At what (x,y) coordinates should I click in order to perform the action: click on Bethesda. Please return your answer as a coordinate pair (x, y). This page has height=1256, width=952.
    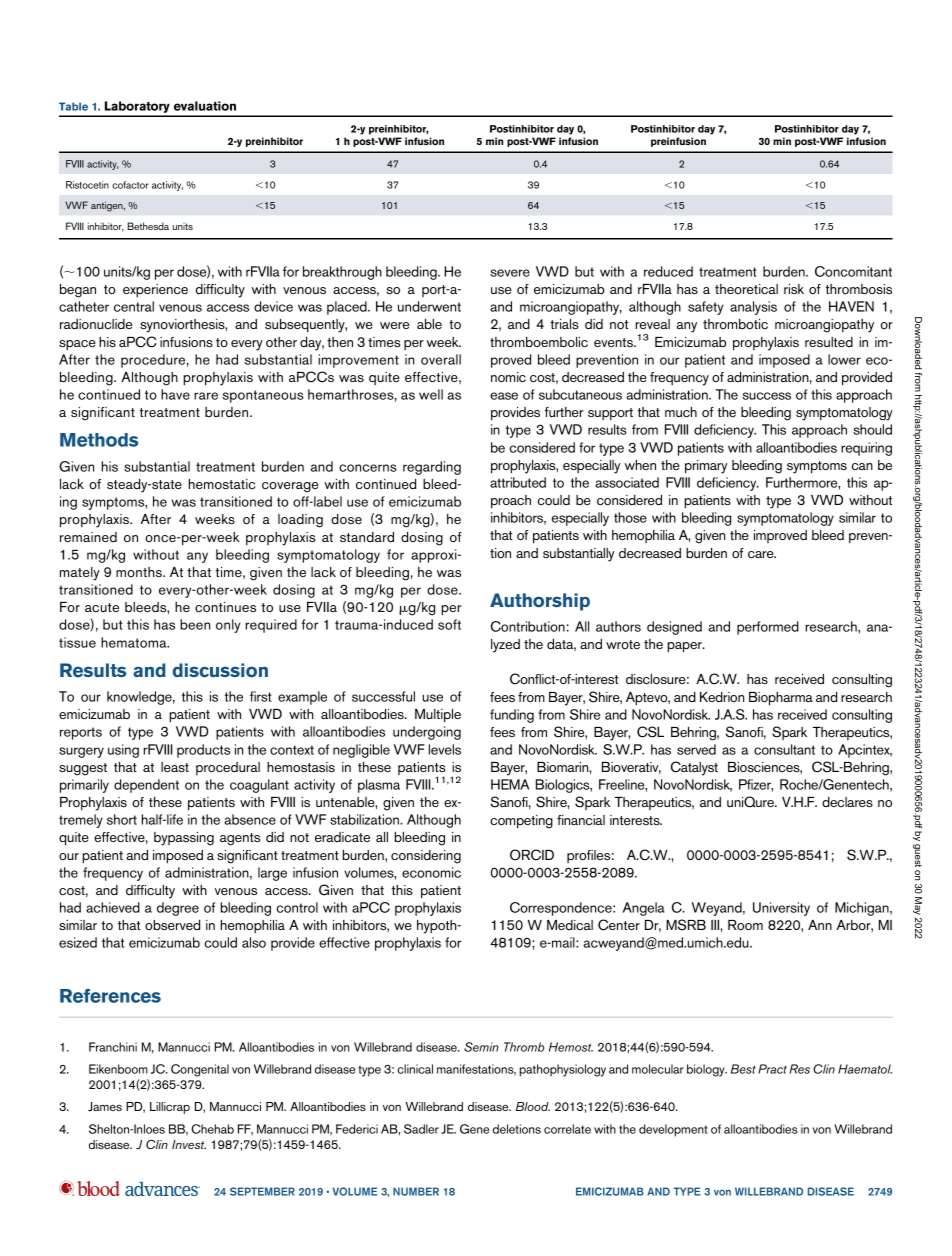
    Looking at the image, I should click on (148, 226).
